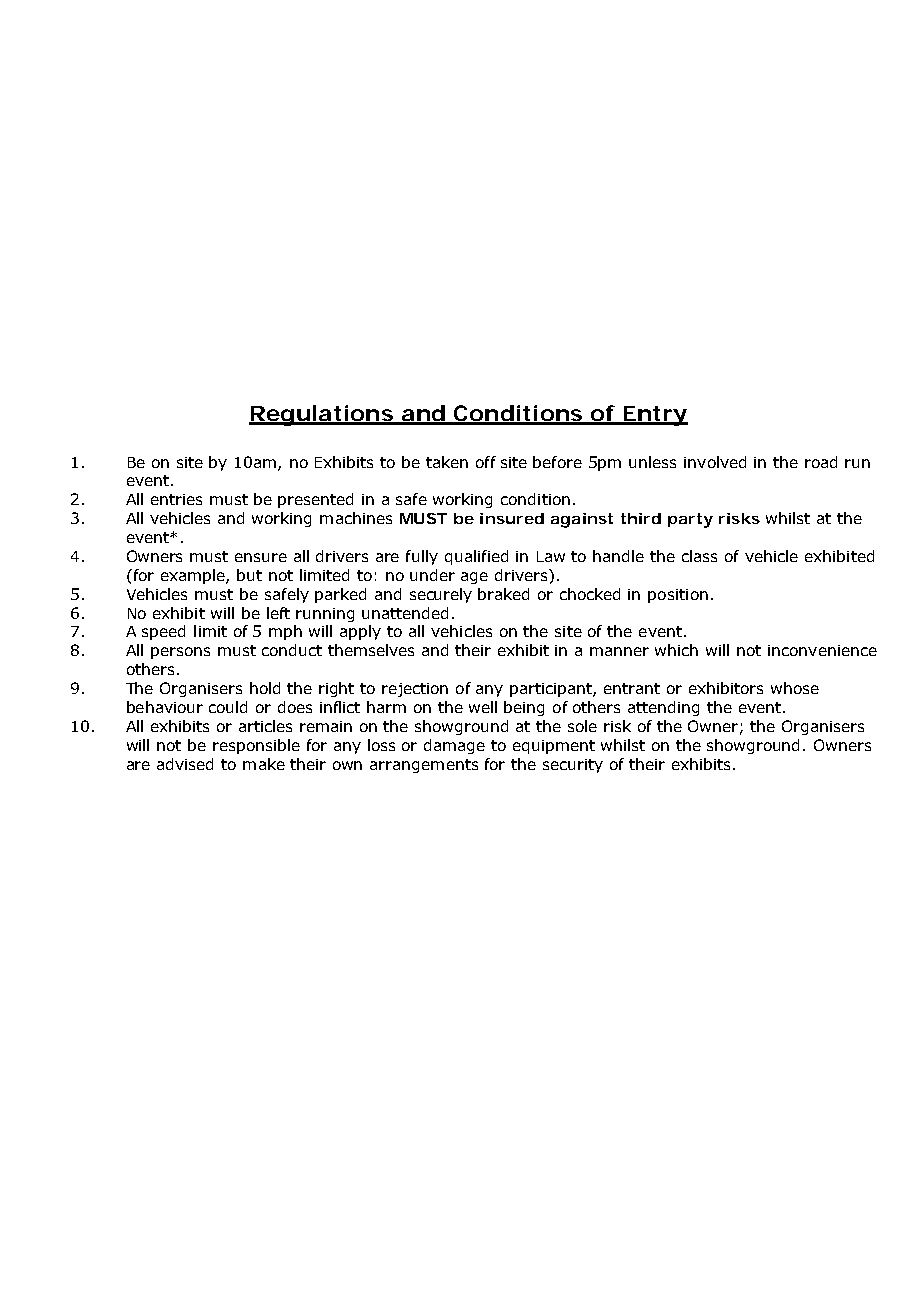 This page has width=924, height=1308. Describe the element at coordinates (321, 415) in the page. I see `Regulations` at that location.
